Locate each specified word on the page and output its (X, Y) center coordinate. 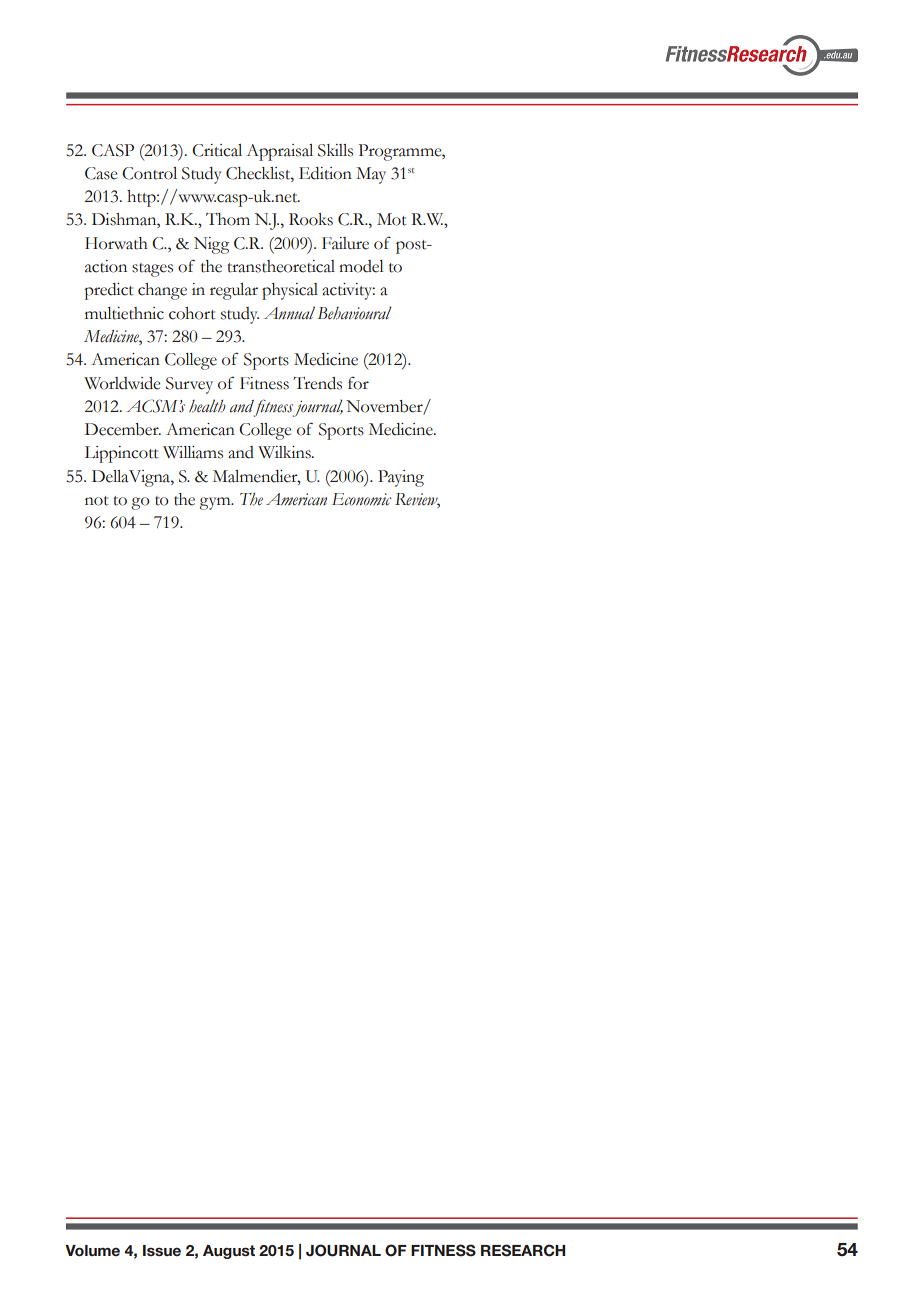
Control (149, 173)
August (229, 1252)
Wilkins (285, 452)
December (123, 429)
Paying (401, 478)
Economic (362, 499)
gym (216, 503)
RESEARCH (523, 1250)
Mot (392, 219)
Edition (325, 173)
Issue (162, 1250)
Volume (92, 1251)
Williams (193, 452)
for (358, 383)
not (97, 501)
